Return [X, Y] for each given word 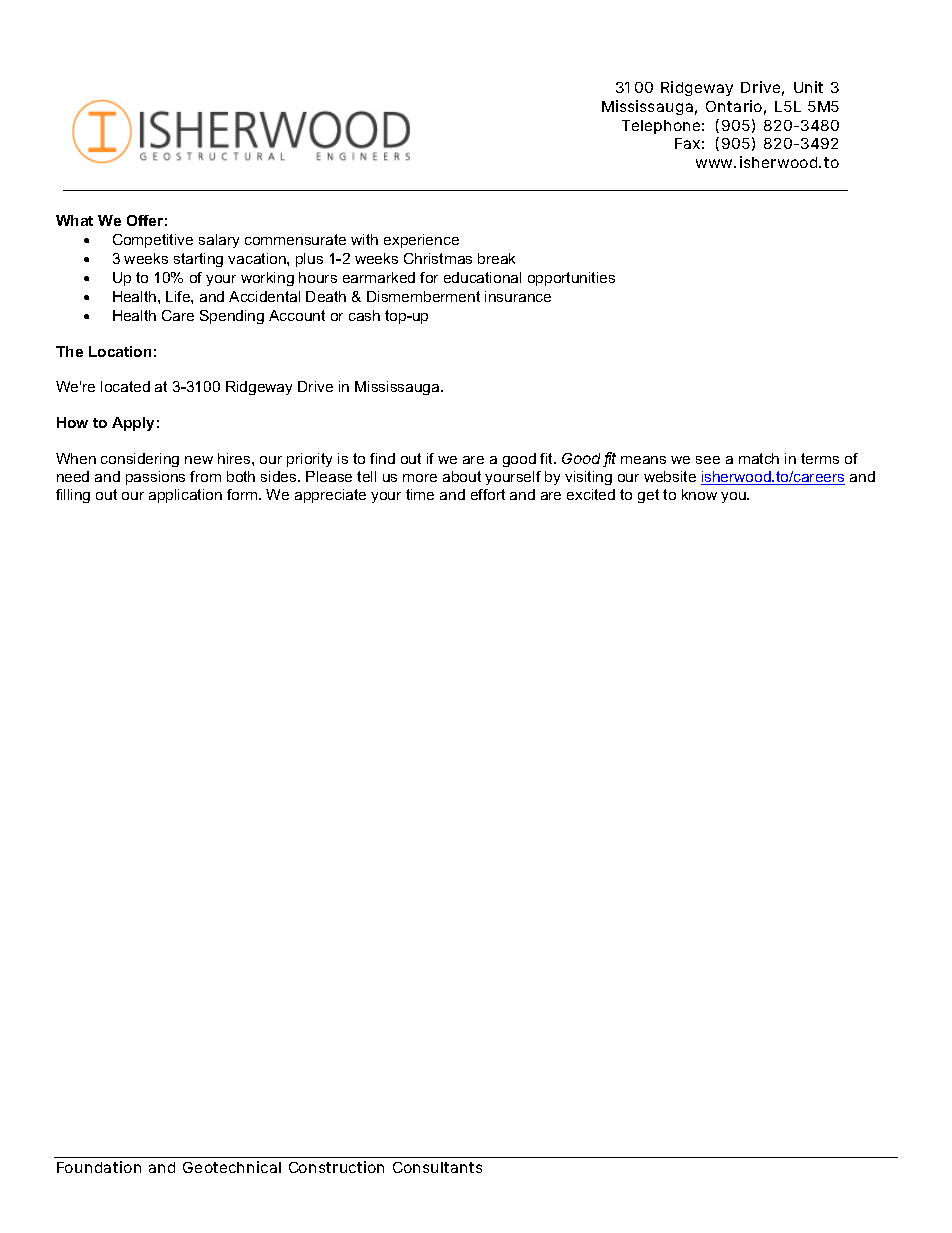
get [648, 496]
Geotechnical [232, 1167]
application [185, 496]
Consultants [437, 1167]
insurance [518, 296]
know [699, 494]
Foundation [99, 1167]
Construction [336, 1167]
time [420, 494]
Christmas [438, 258]
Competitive [153, 241]
